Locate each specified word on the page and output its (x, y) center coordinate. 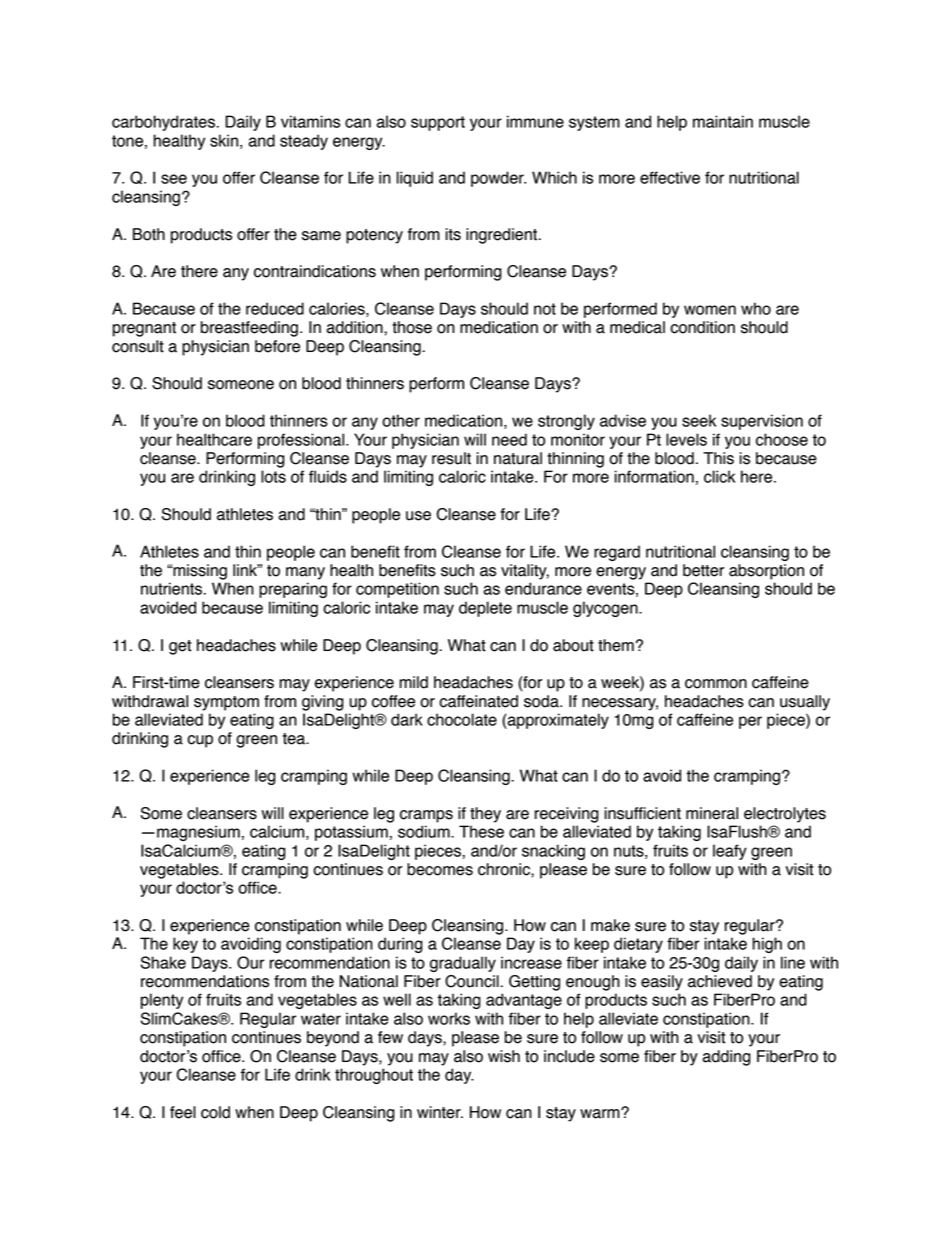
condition (702, 327)
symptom (226, 703)
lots (273, 476)
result (451, 458)
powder (498, 179)
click (719, 476)
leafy (730, 852)
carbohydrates (163, 123)
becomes (440, 869)
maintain (723, 121)
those (412, 327)
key (185, 945)
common (716, 684)
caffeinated (478, 701)
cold (215, 1112)
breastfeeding (249, 329)
